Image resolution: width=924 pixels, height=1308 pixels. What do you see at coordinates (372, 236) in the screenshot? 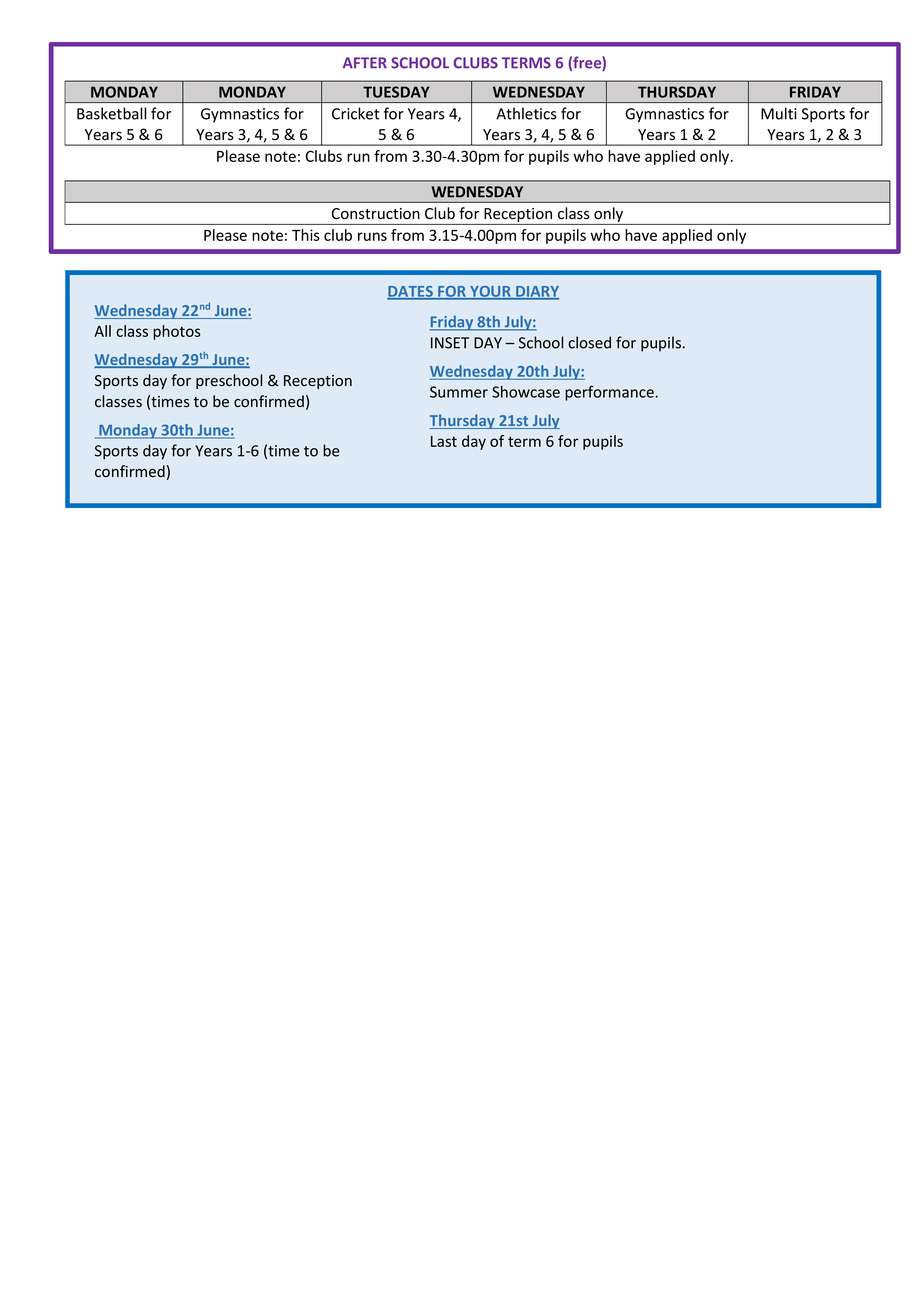
I see `runs` at bounding box center [372, 236].
